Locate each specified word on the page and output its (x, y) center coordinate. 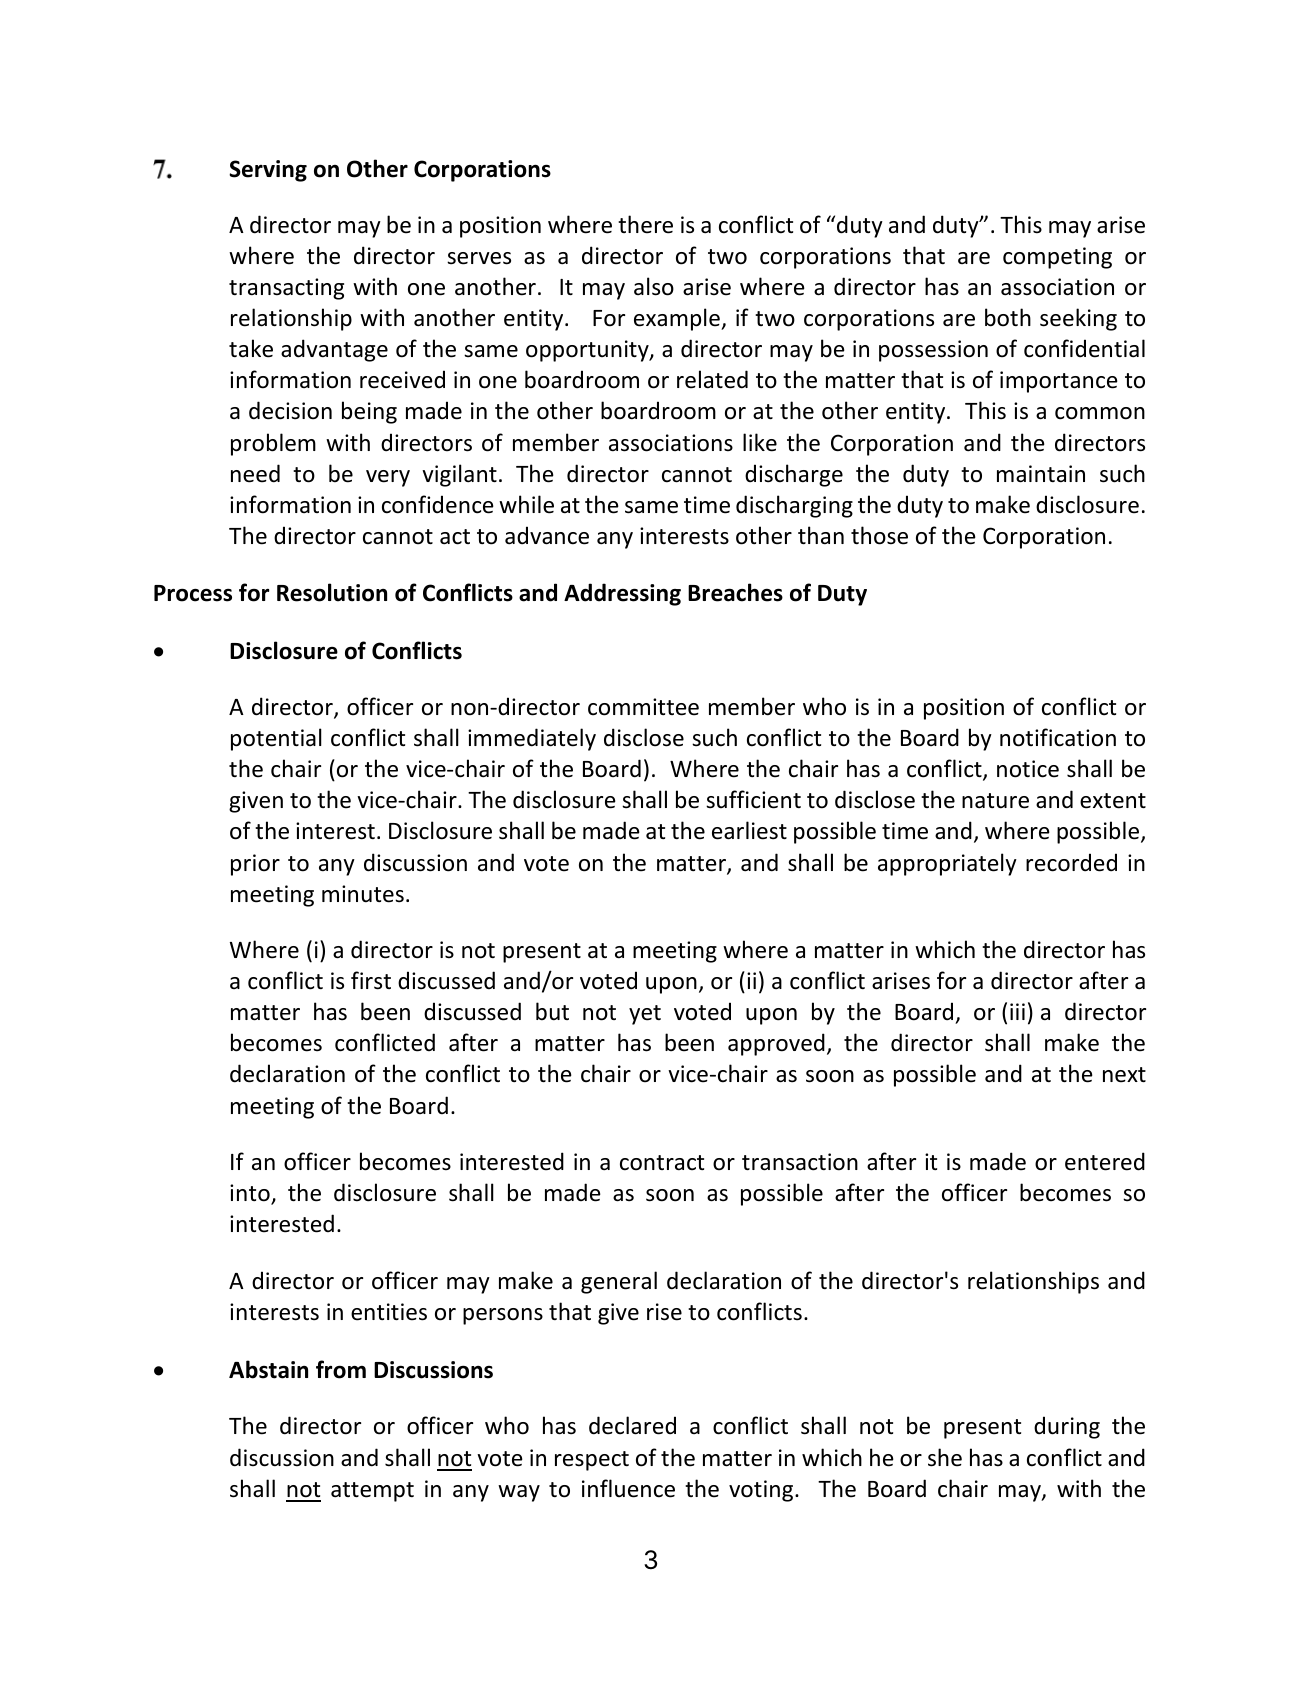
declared (632, 1425)
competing (1057, 258)
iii (1017, 1011)
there (645, 224)
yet (645, 1015)
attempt (372, 1492)
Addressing (622, 594)
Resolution (332, 592)
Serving (268, 171)
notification (1058, 737)
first (371, 980)
